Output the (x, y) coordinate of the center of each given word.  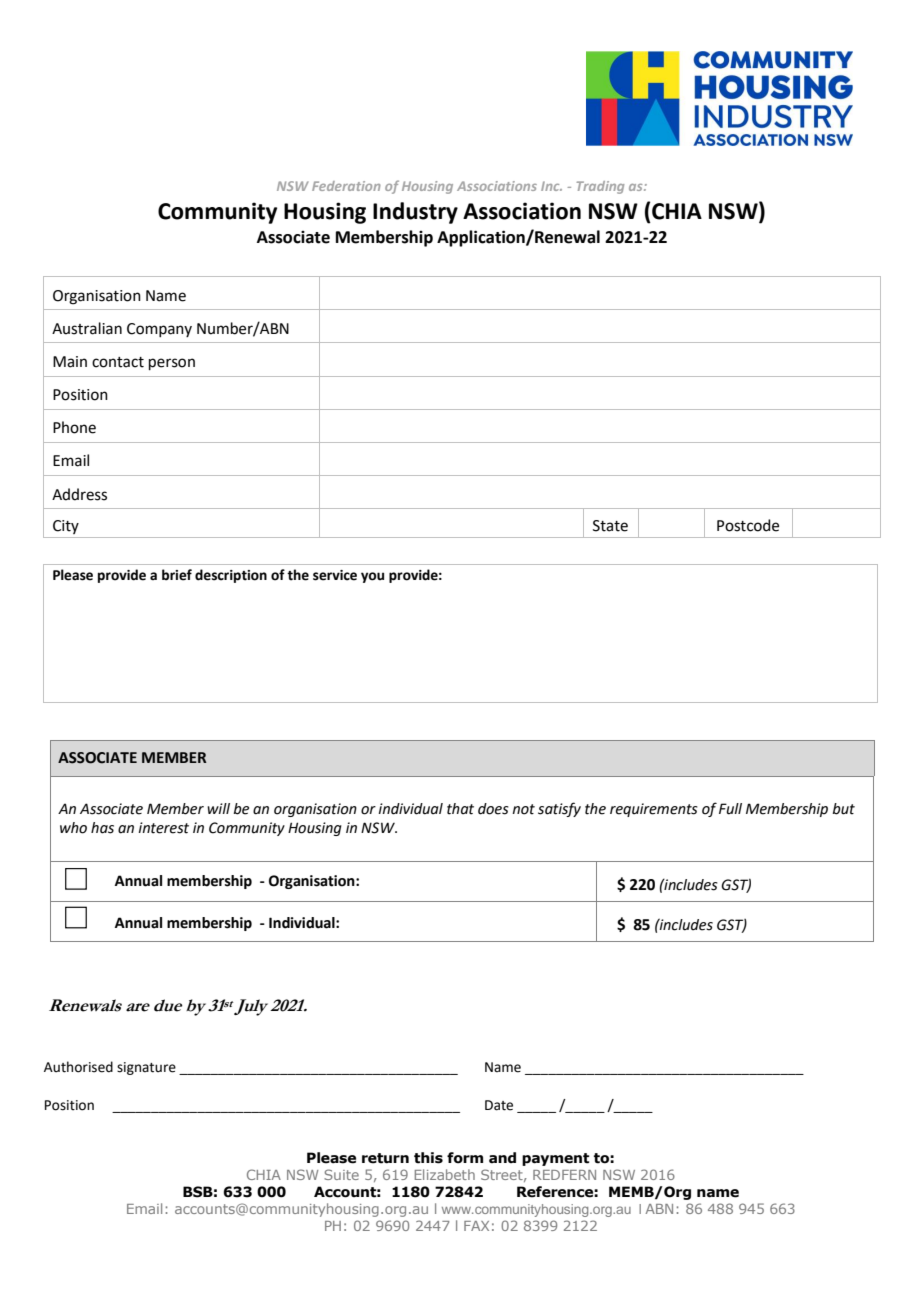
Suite (341, 1174)
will (218, 808)
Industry (415, 213)
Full (730, 809)
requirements (654, 810)
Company (159, 330)
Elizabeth (445, 1174)
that (460, 809)
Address (79, 494)
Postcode (748, 525)
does (493, 809)
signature (146, 1068)
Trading (600, 187)
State (610, 526)
